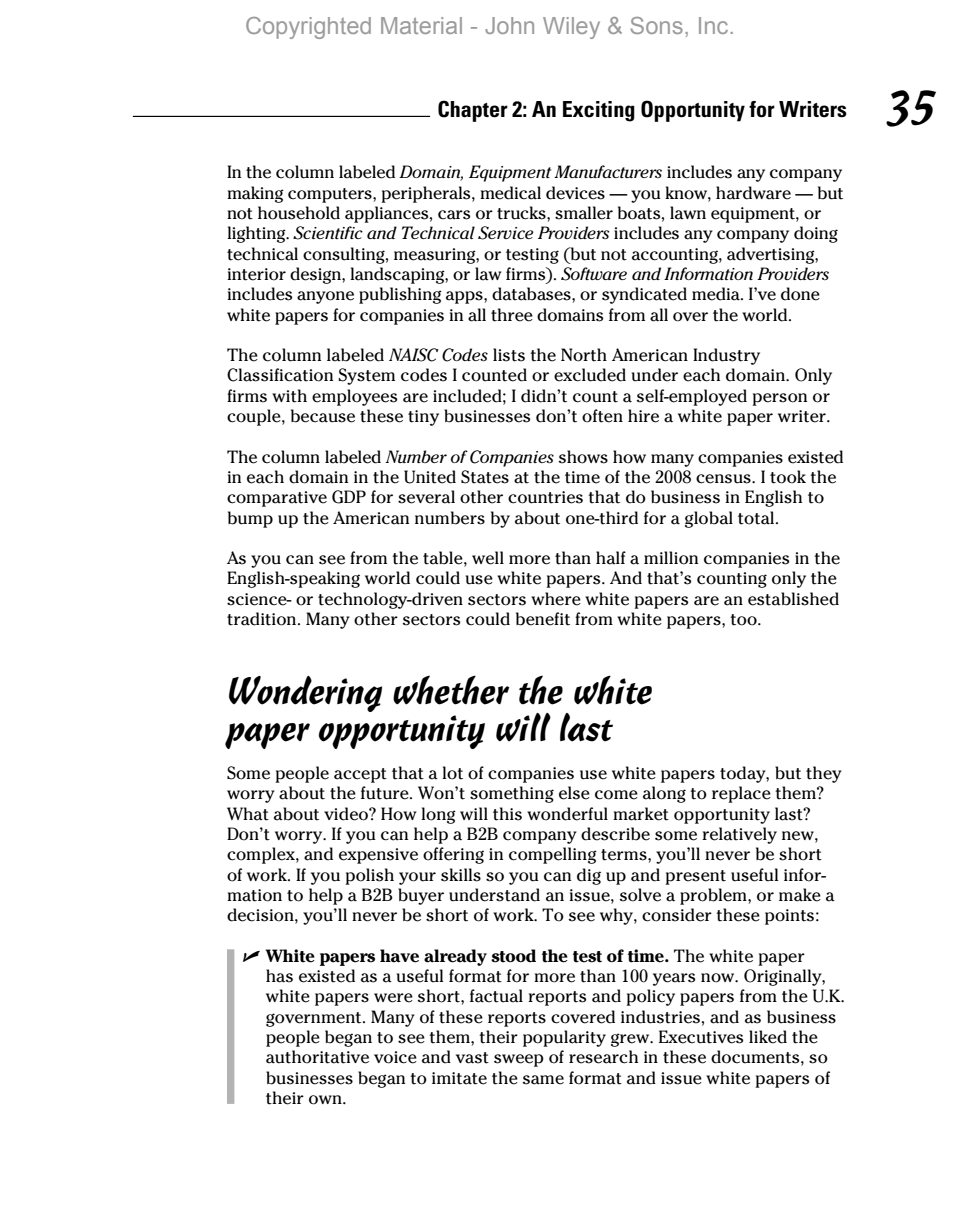  Describe the element at coordinates (656, 25) in the screenshot. I see `Sons` at that location.
